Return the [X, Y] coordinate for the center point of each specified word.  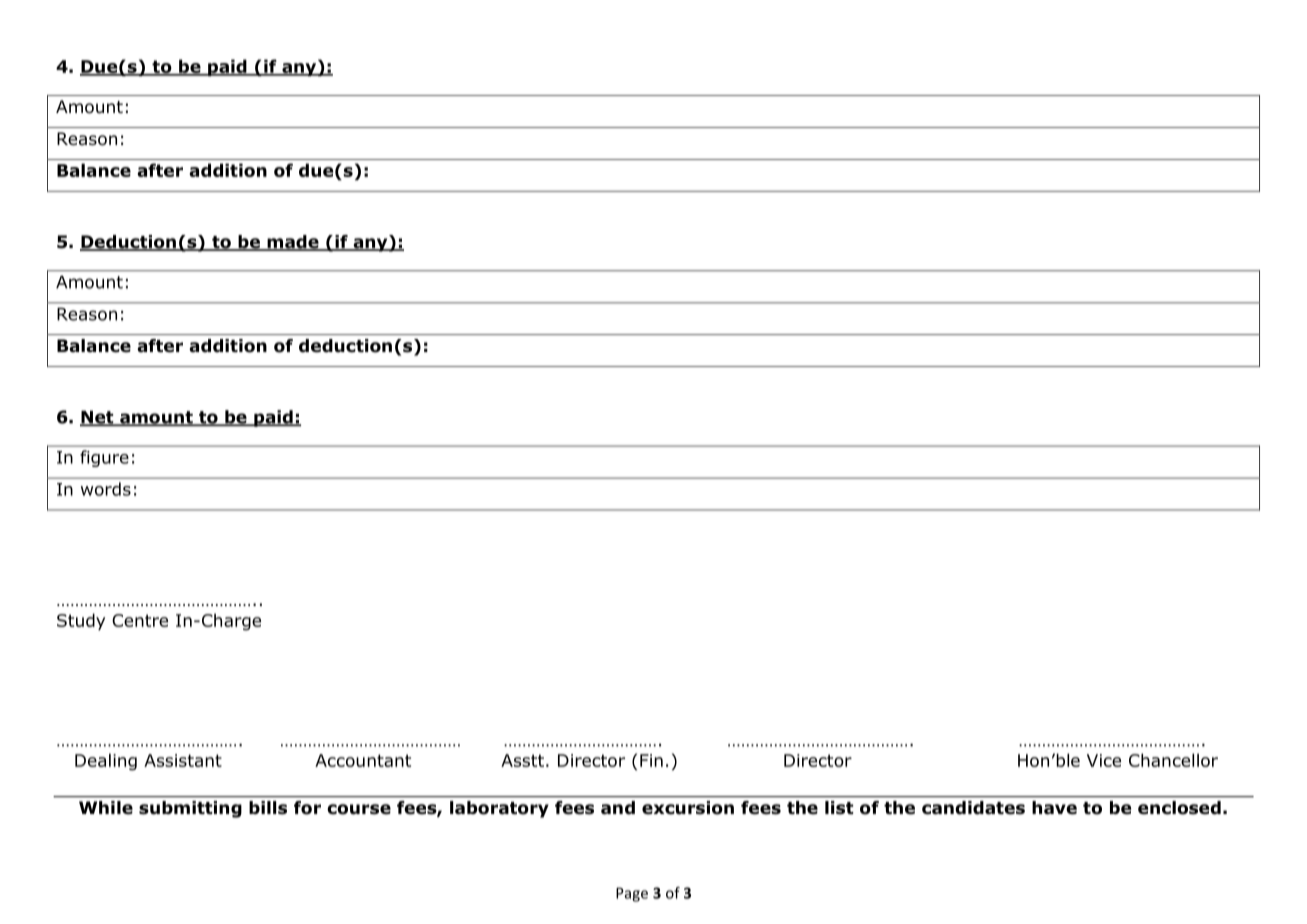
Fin [651, 760]
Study [81, 621]
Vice [1104, 760]
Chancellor [1173, 760]
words [106, 489]
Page [632, 894]
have [1054, 808]
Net [98, 418]
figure [104, 458]
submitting [190, 809]
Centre [140, 620]
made [293, 243]
